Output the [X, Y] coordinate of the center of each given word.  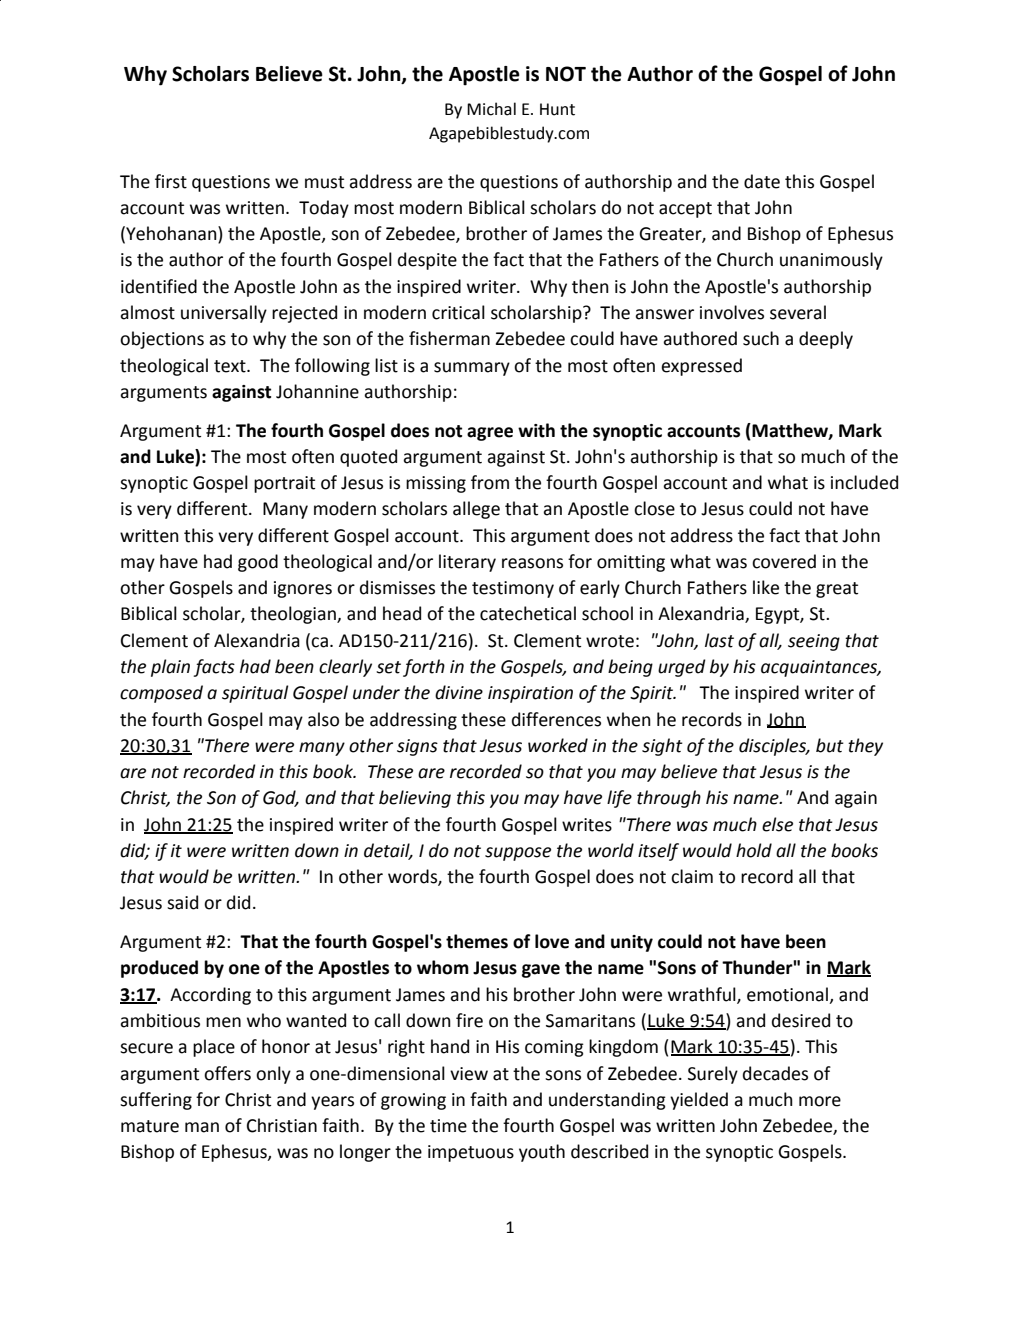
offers [227, 1073]
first [171, 181]
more [820, 1101]
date [762, 181]
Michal [491, 109]
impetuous [471, 1153]
